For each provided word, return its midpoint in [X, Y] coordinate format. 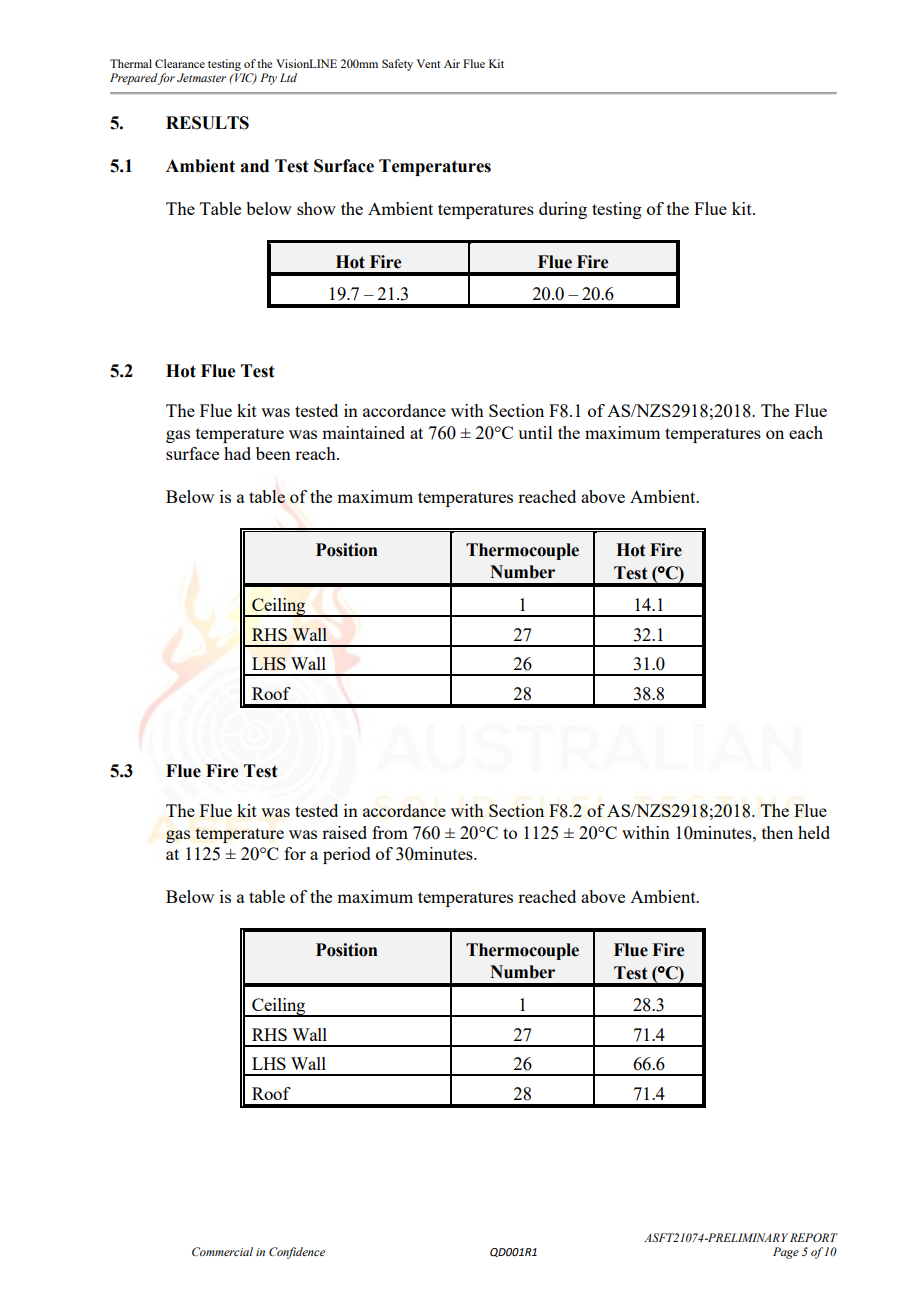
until [535, 432]
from [390, 832]
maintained [363, 432]
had [237, 453]
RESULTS [207, 123]
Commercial [222, 1251]
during [563, 210]
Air [452, 63]
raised [344, 832]
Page [786, 1253]
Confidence [297, 1253]
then [777, 832]
